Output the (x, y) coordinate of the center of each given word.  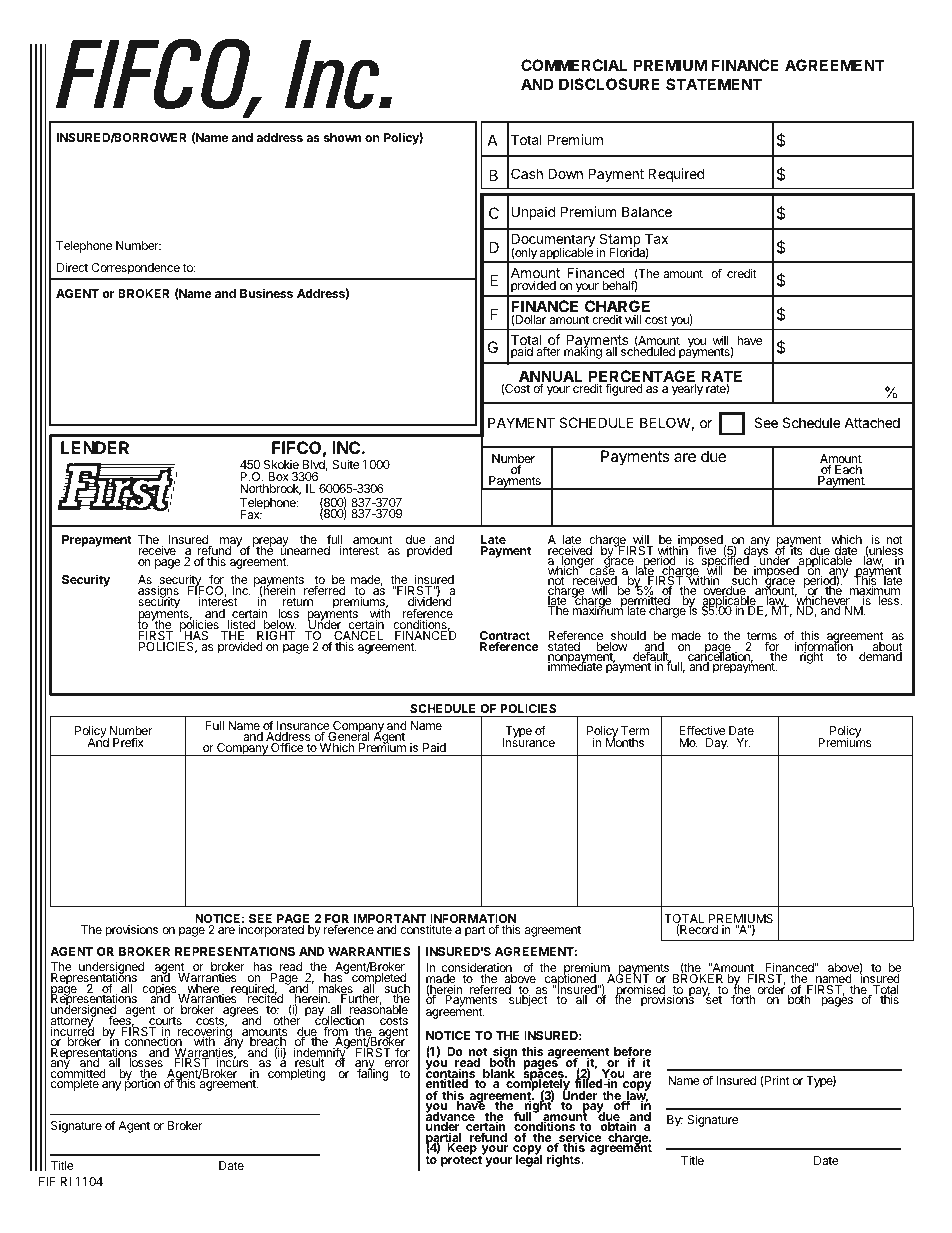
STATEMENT (714, 84)
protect (462, 1160)
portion (142, 1084)
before (632, 1052)
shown (342, 137)
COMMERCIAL (574, 65)
